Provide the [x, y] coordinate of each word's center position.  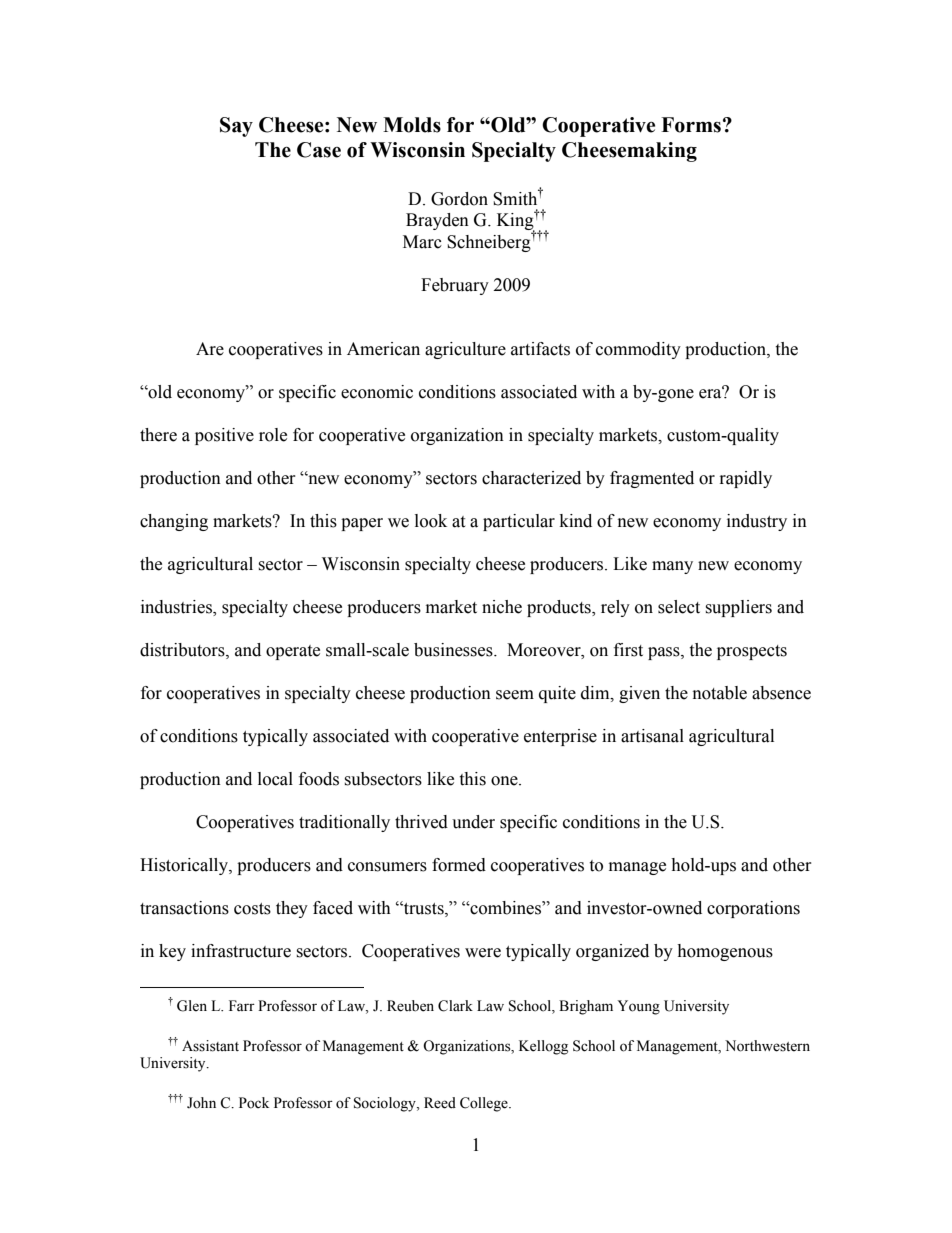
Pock [254, 1103]
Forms [691, 125]
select [679, 607]
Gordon [459, 199]
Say [236, 127]
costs [252, 909]
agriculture [465, 350]
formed [459, 865]
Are [210, 349]
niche [502, 607]
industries [177, 608]
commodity [638, 350]
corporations [753, 909]
